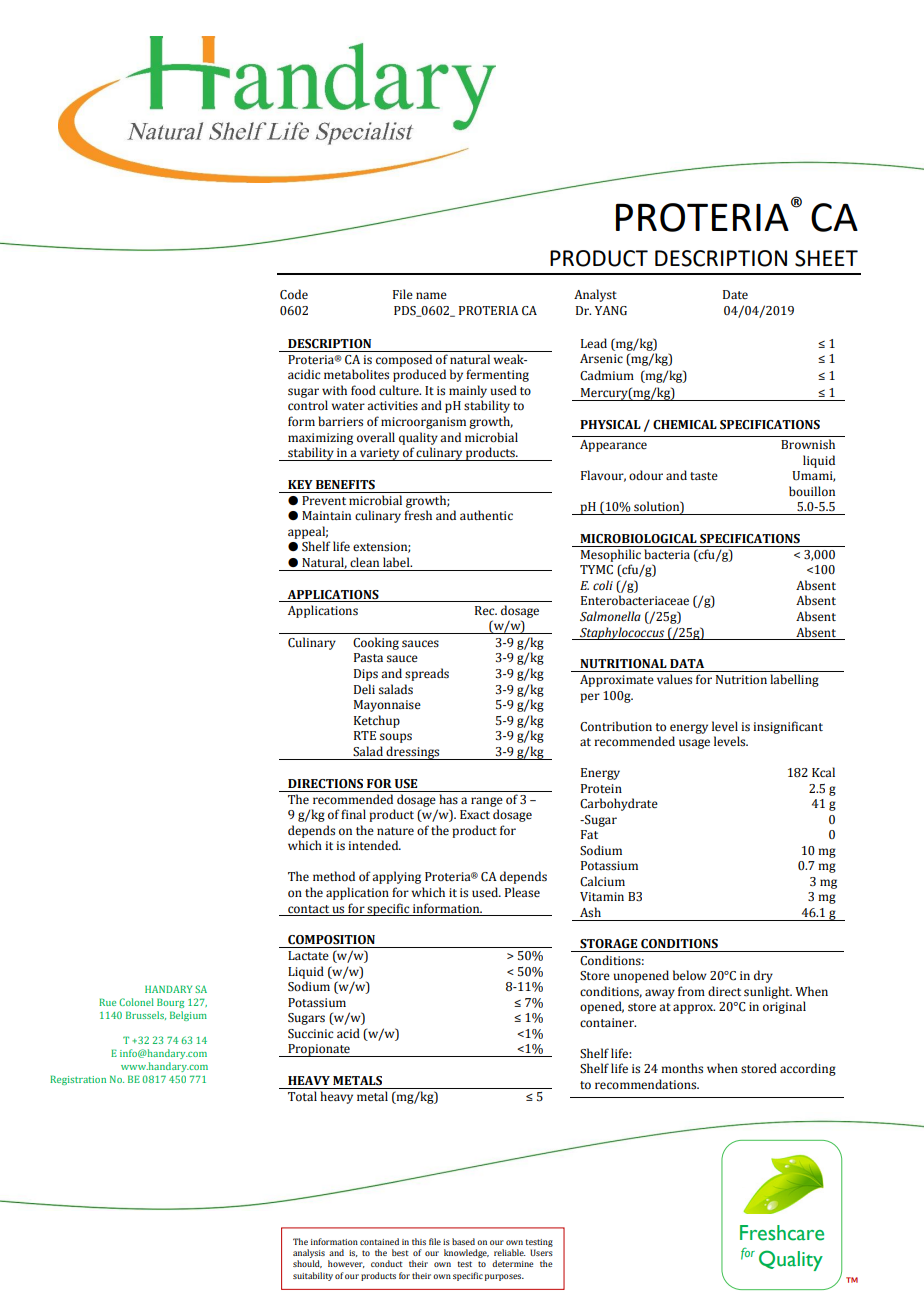  Describe the element at coordinates (735, 294) in the screenshot. I see `Date` at that location.
